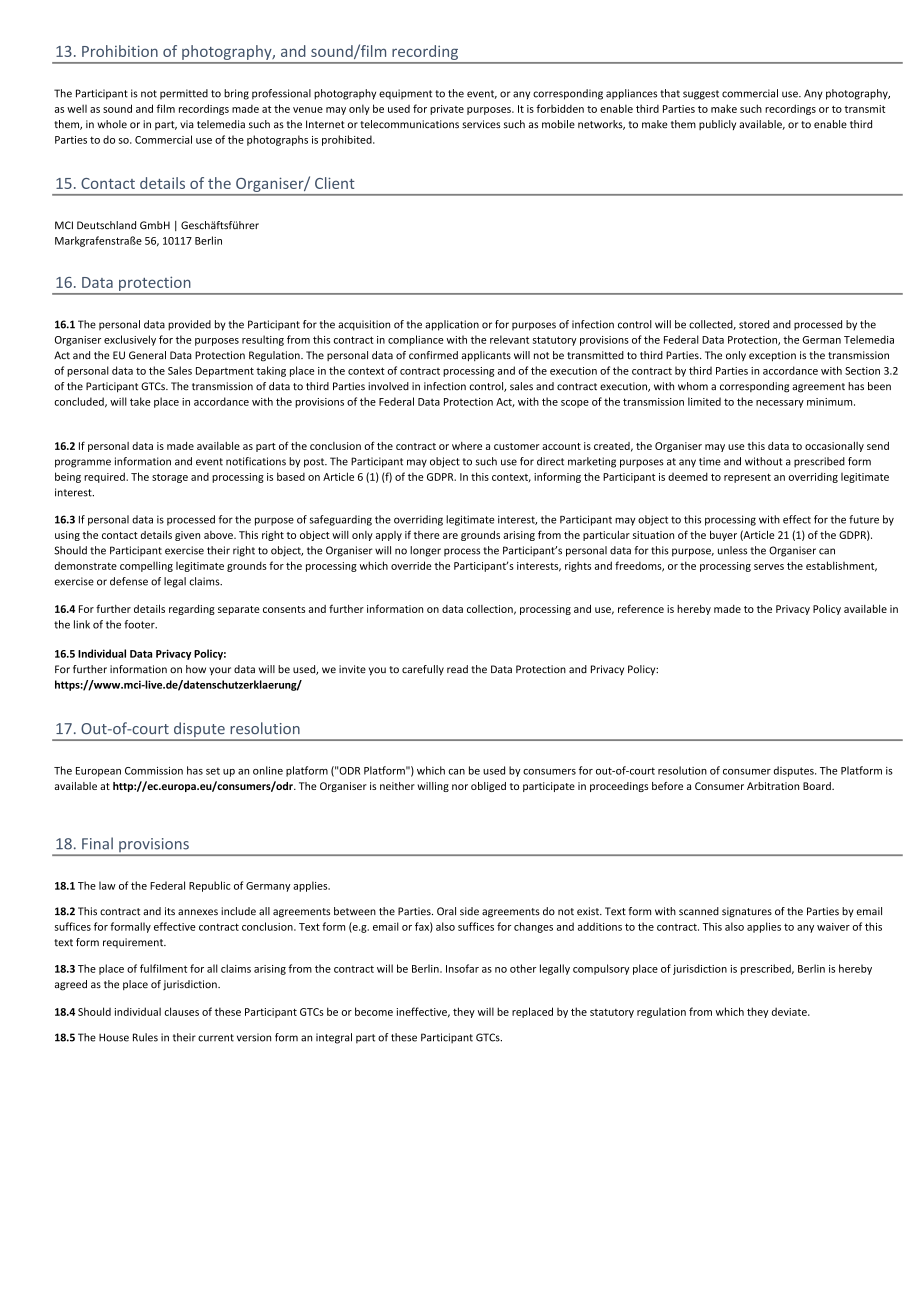 The image size is (924, 1309). What do you see at coordinates (447, 110) in the screenshot?
I see `private` at bounding box center [447, 110].
